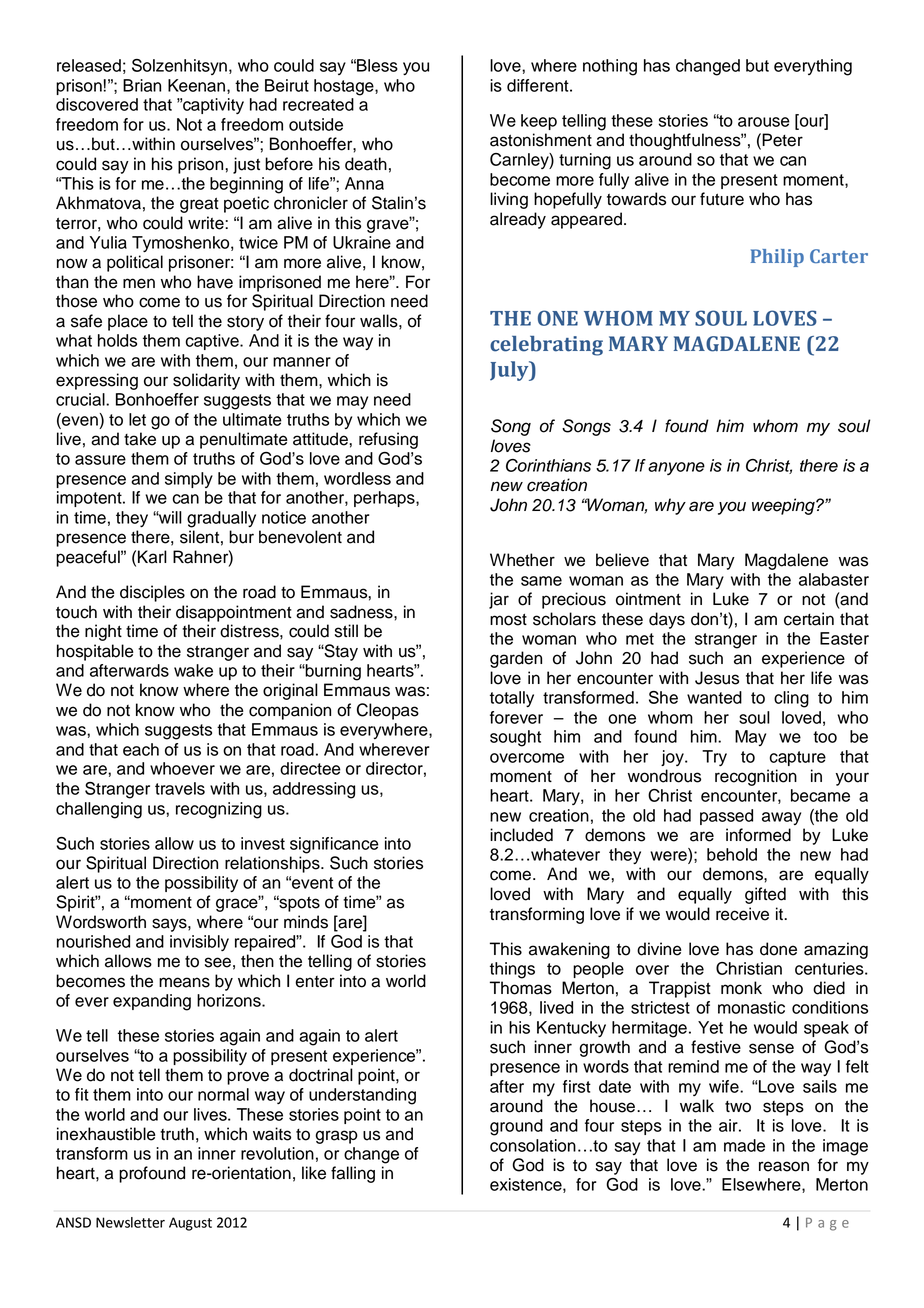 The height and width of the screenshot is (1308, 924). I want to click on certain, so click(809, 619).
